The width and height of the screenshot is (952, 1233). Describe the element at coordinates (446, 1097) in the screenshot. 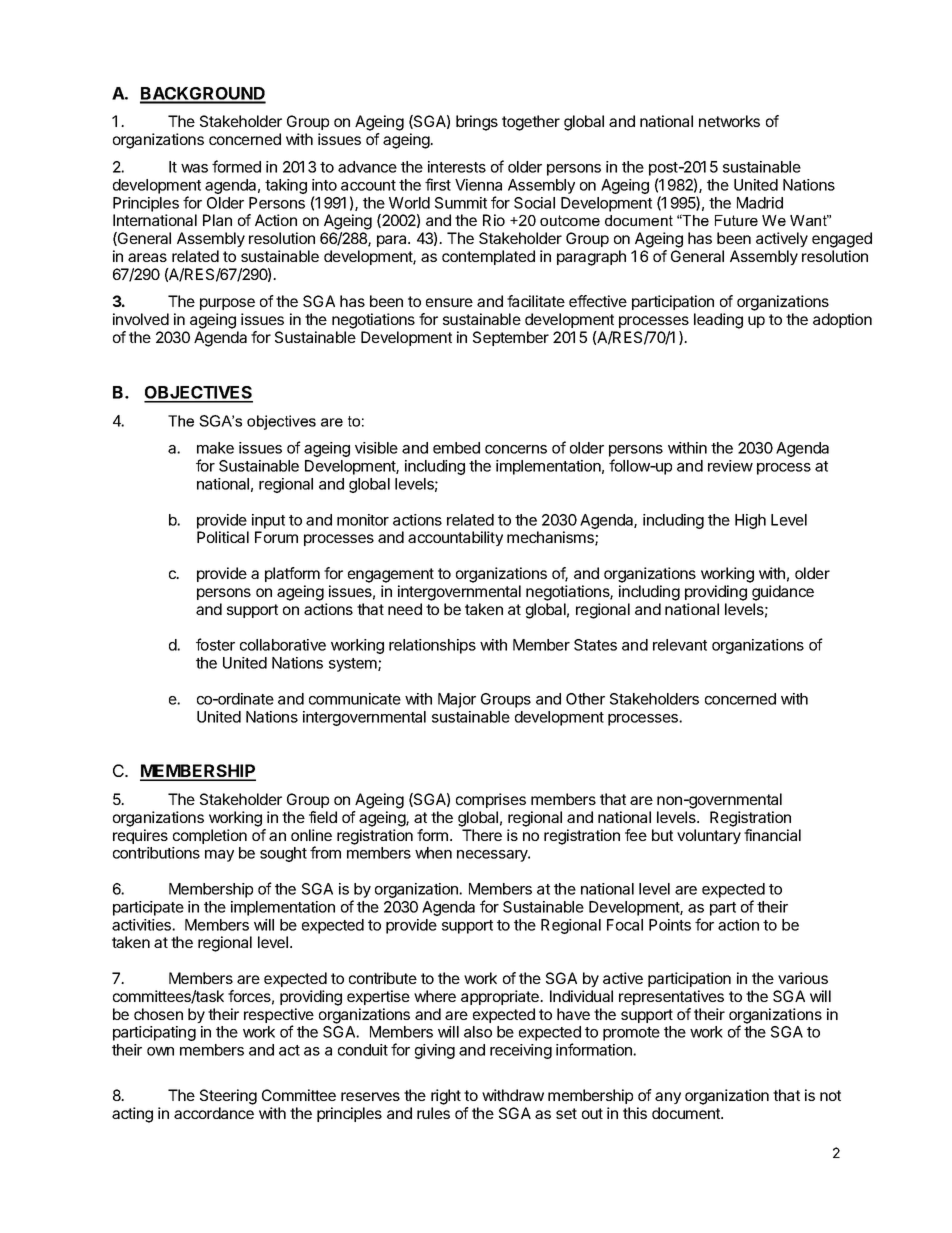

I see `right` at that location.
